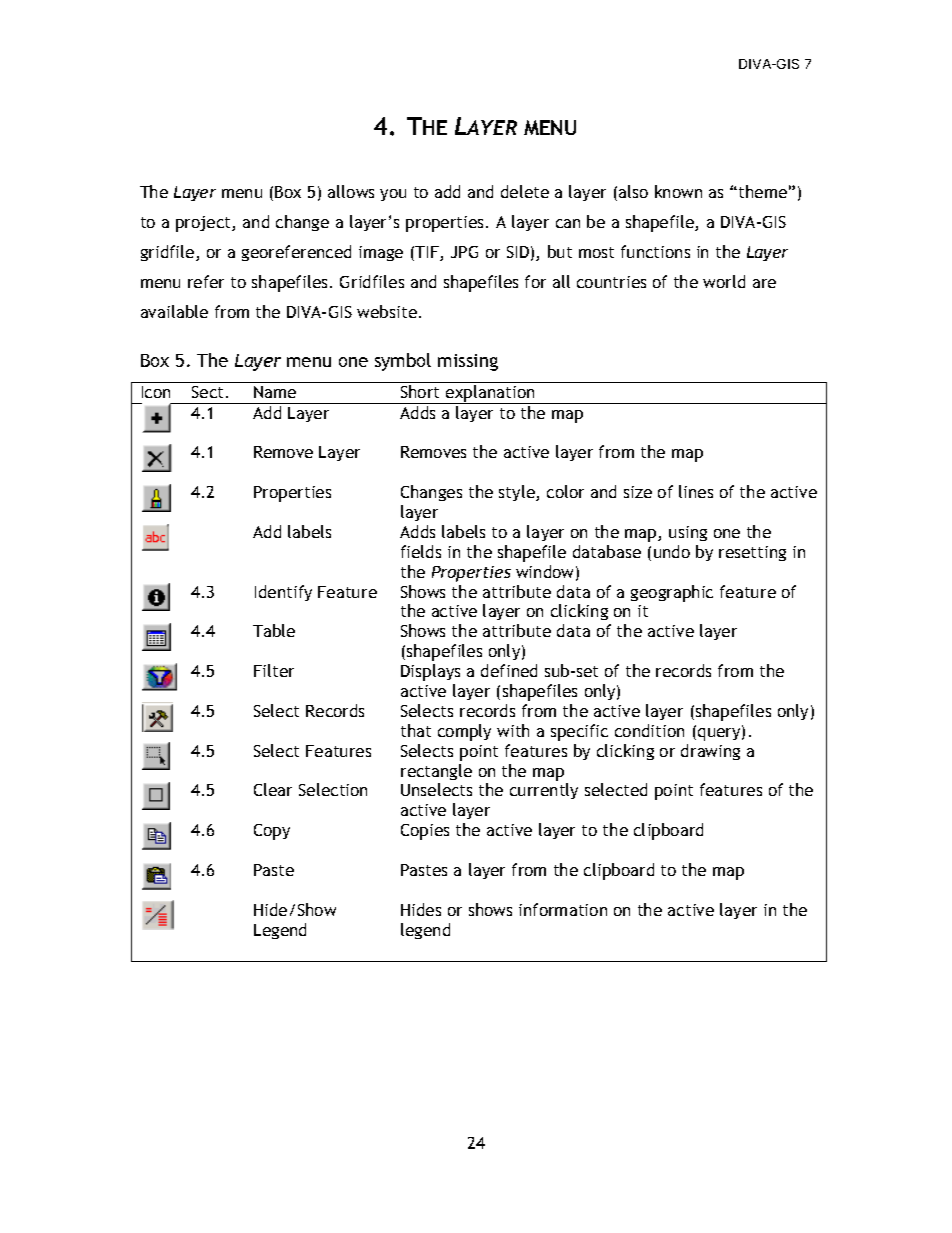  Describe the element at coordinates (468, 362) in the screenshot. I see `missing` at that location.
